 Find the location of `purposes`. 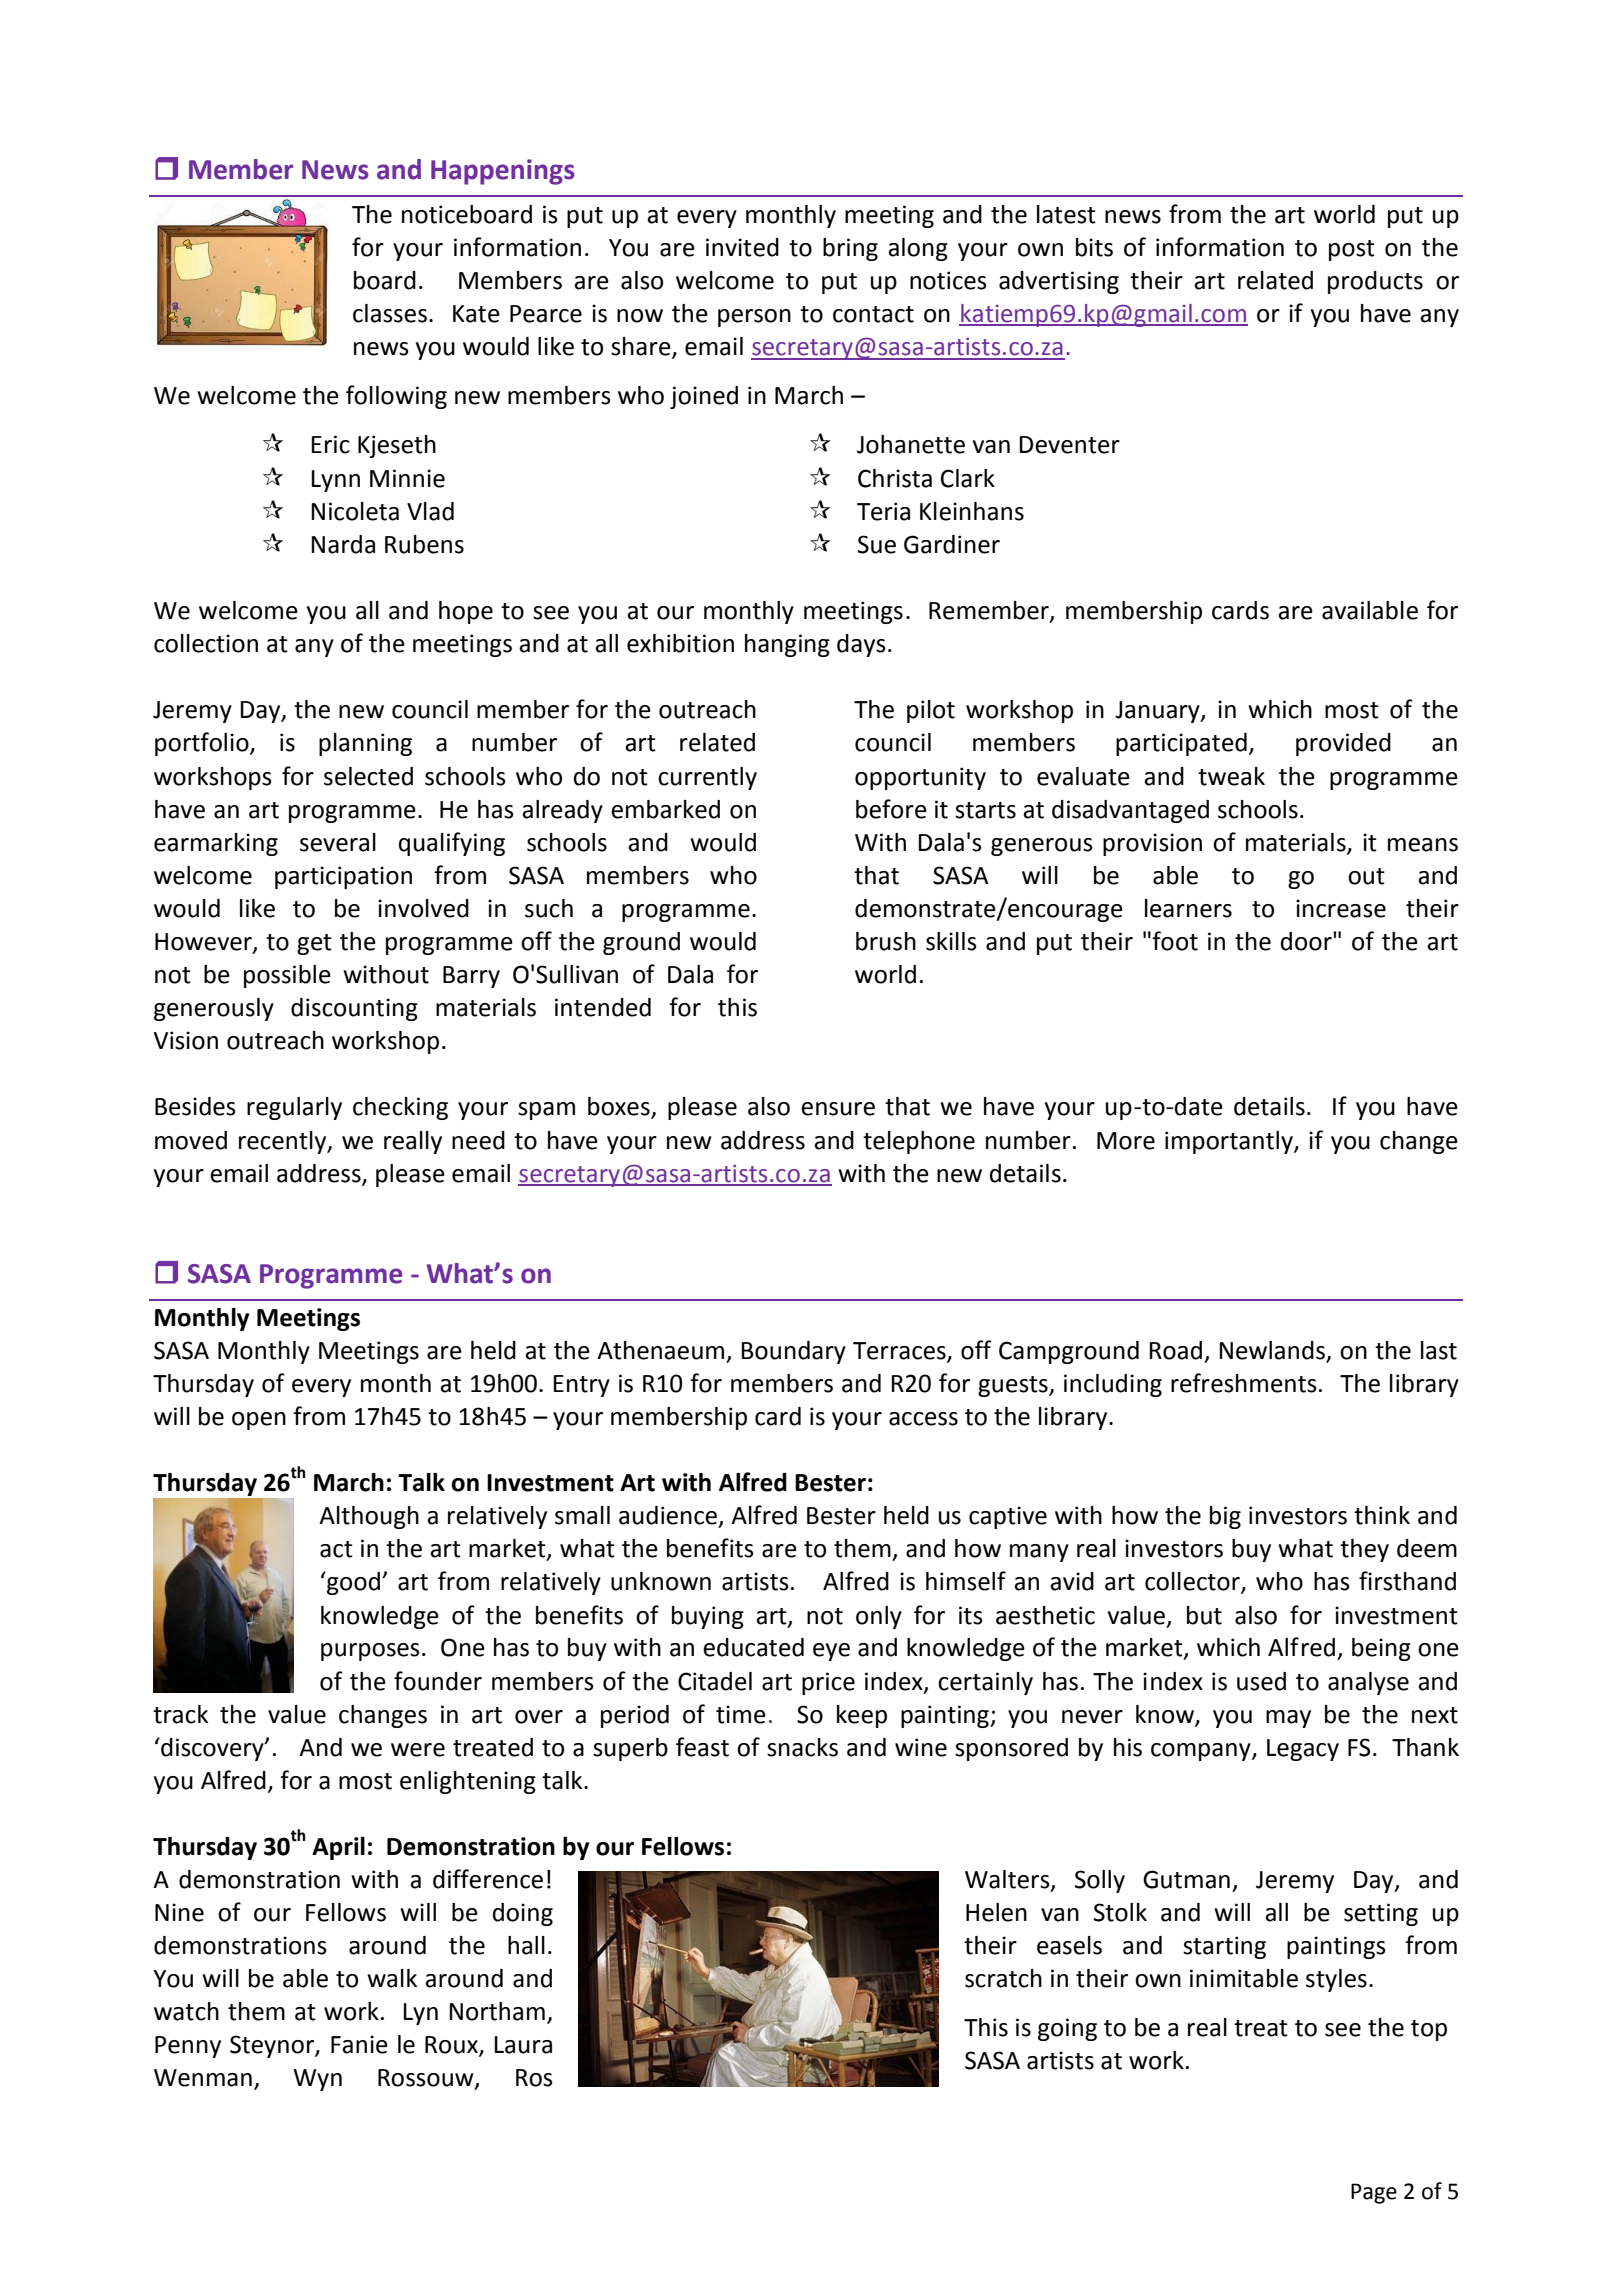

purposes is located at coordinates (370, 1652).
